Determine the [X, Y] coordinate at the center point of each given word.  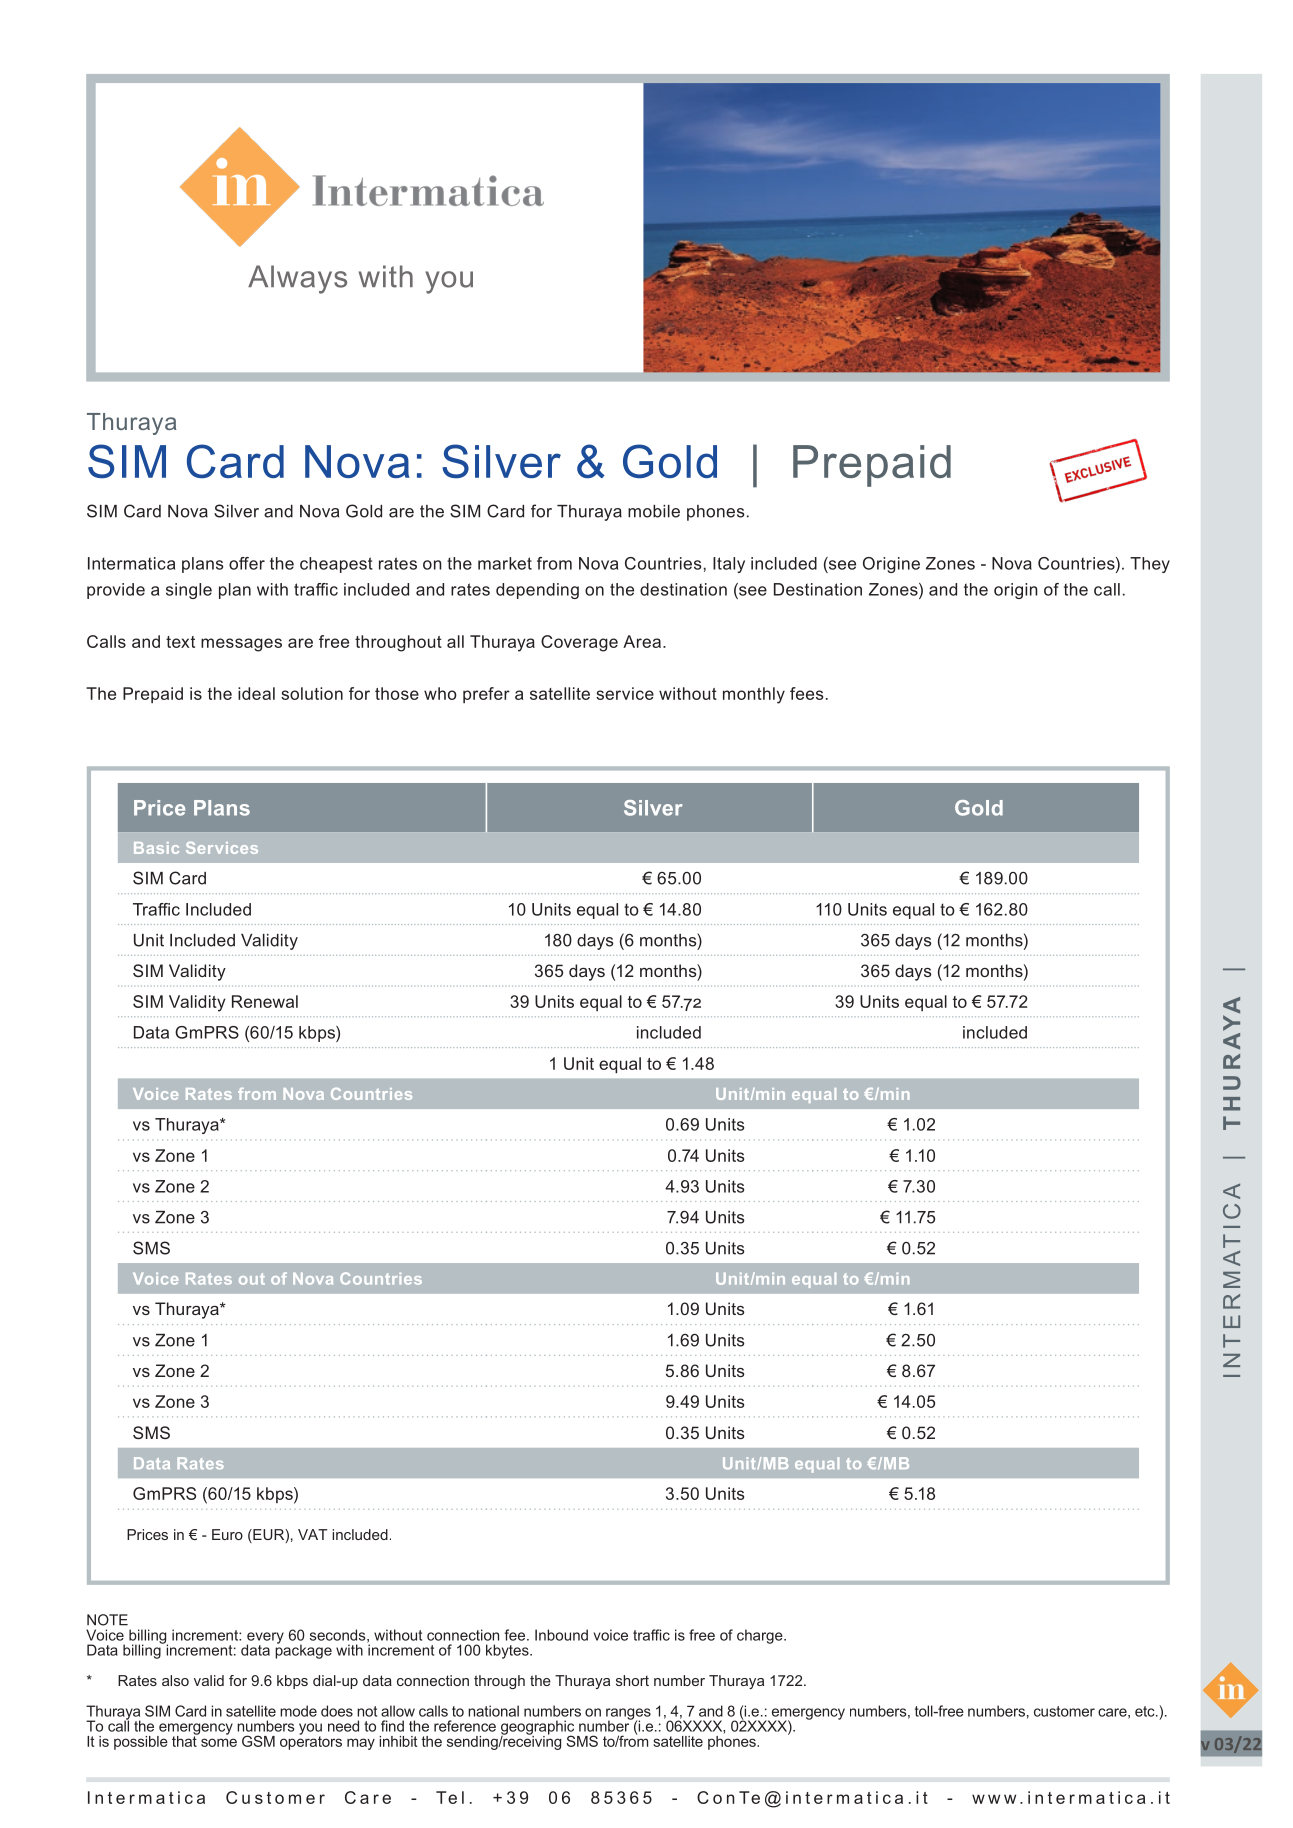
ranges [628, 1715]
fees [806, 693]
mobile [654, 511]
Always [297, 279]
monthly [754, 695]
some [219, 1742]
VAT [312, 1534]
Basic [156, 848]
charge [761, 1636]
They [1150, 565]
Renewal [265, 1001]
